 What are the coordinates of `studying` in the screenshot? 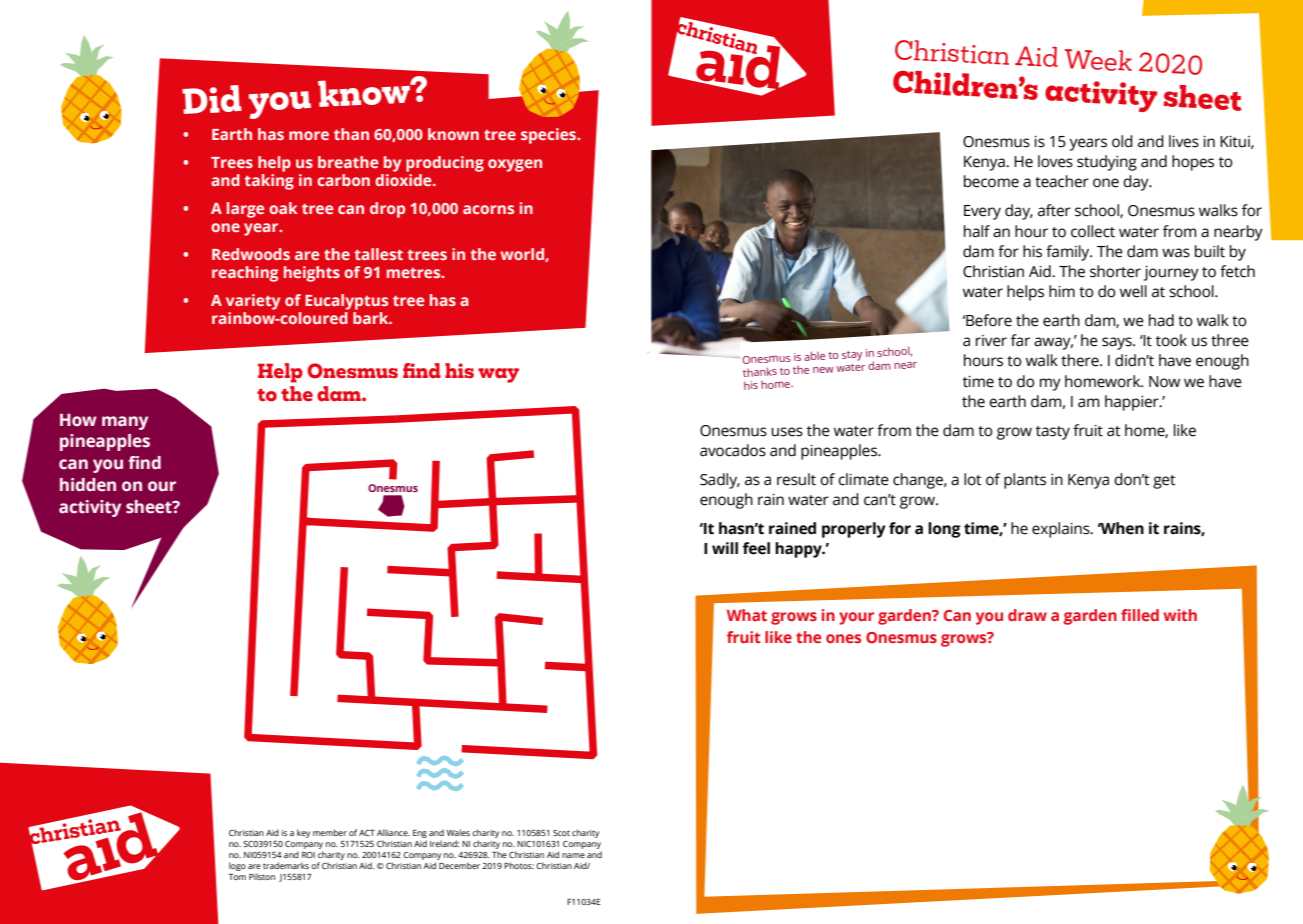 It's located at (1107, 163).
